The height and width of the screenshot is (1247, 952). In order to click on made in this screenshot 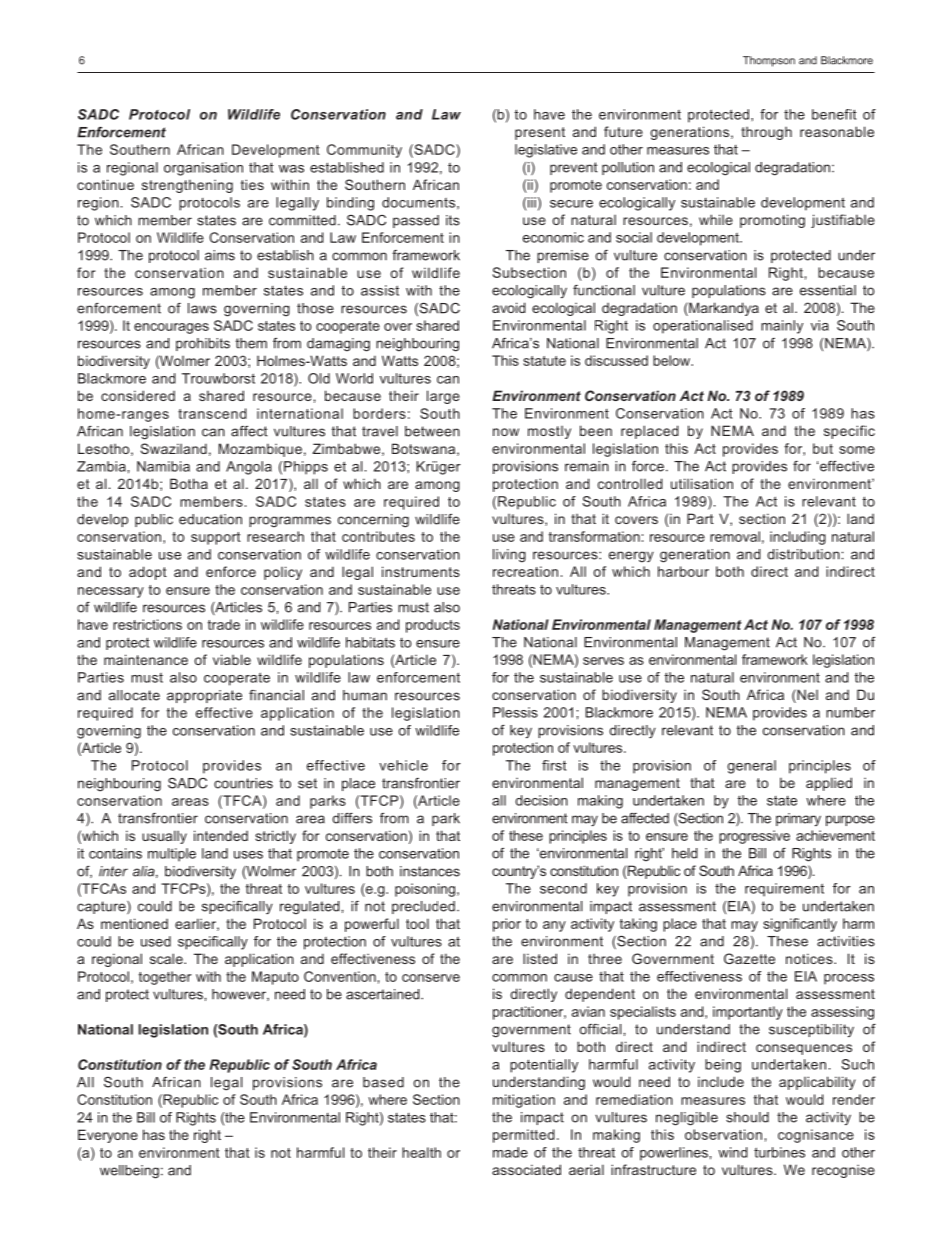, I will do `click(510, 1152)`.
